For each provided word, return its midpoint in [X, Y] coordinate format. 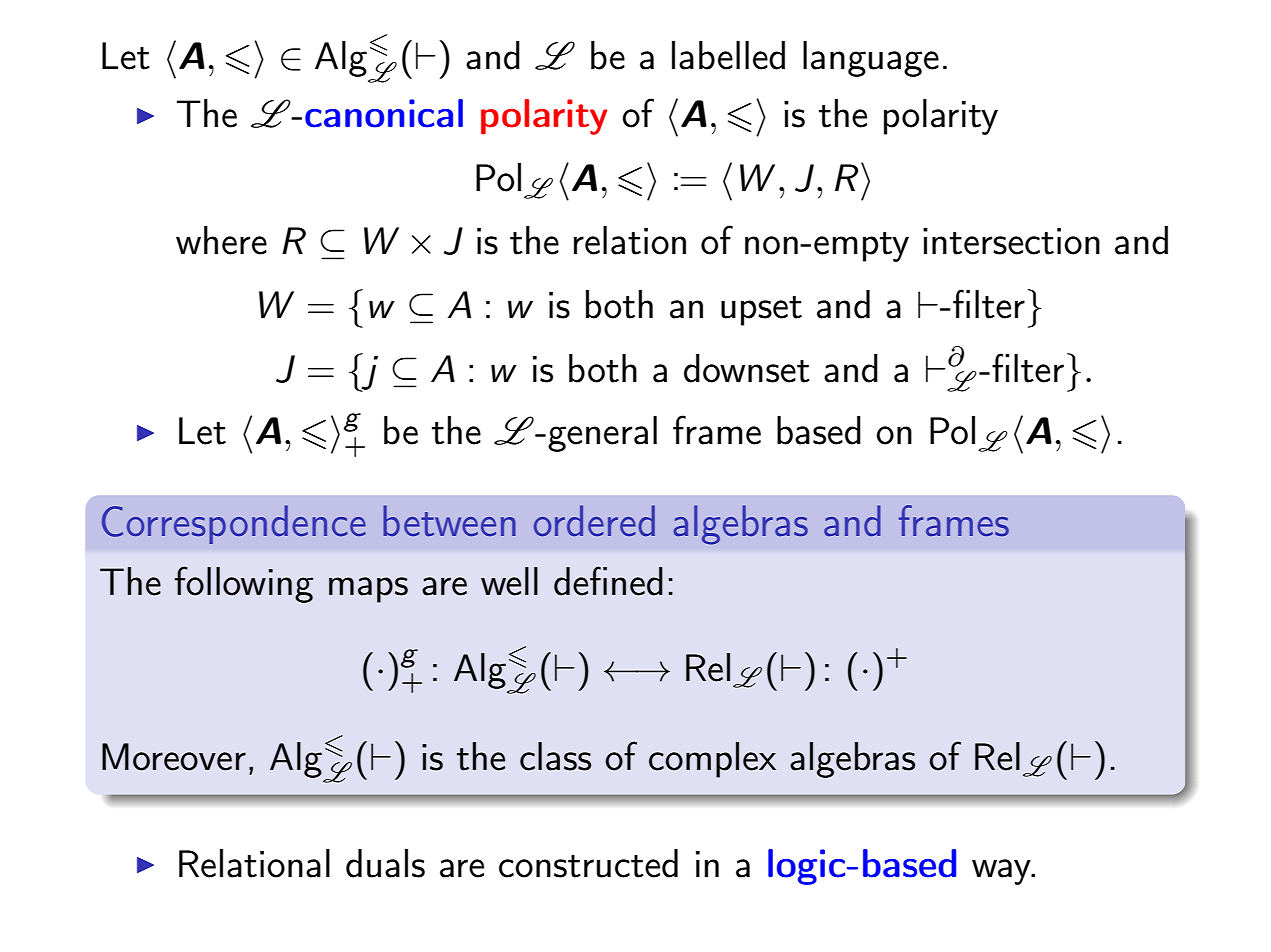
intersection [1011, 241]
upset [761, 311]
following [244, 584]
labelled [728, 55]
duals [385, 863]
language [871, 59]
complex [712, 760]
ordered [594, 520]
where [221, 240]
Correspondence [234, 524]
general [602, 434]
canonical [384, 113]
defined [608, 581]
